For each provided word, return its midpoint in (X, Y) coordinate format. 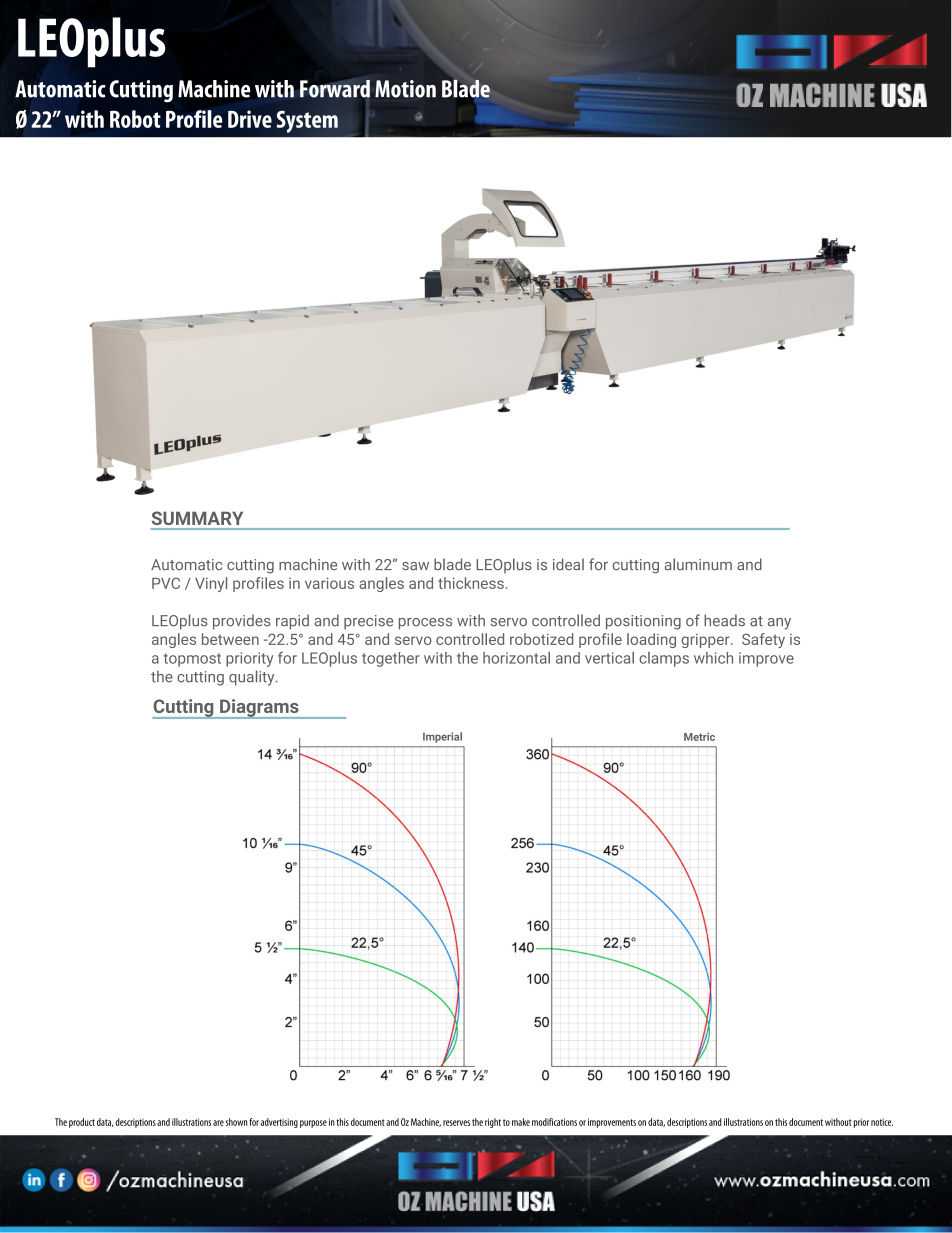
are (218, 1123)
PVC (166, 583)
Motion (405, 89)
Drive (250, 119)
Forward (335, 89)
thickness (471, 583)
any (779, 624)
